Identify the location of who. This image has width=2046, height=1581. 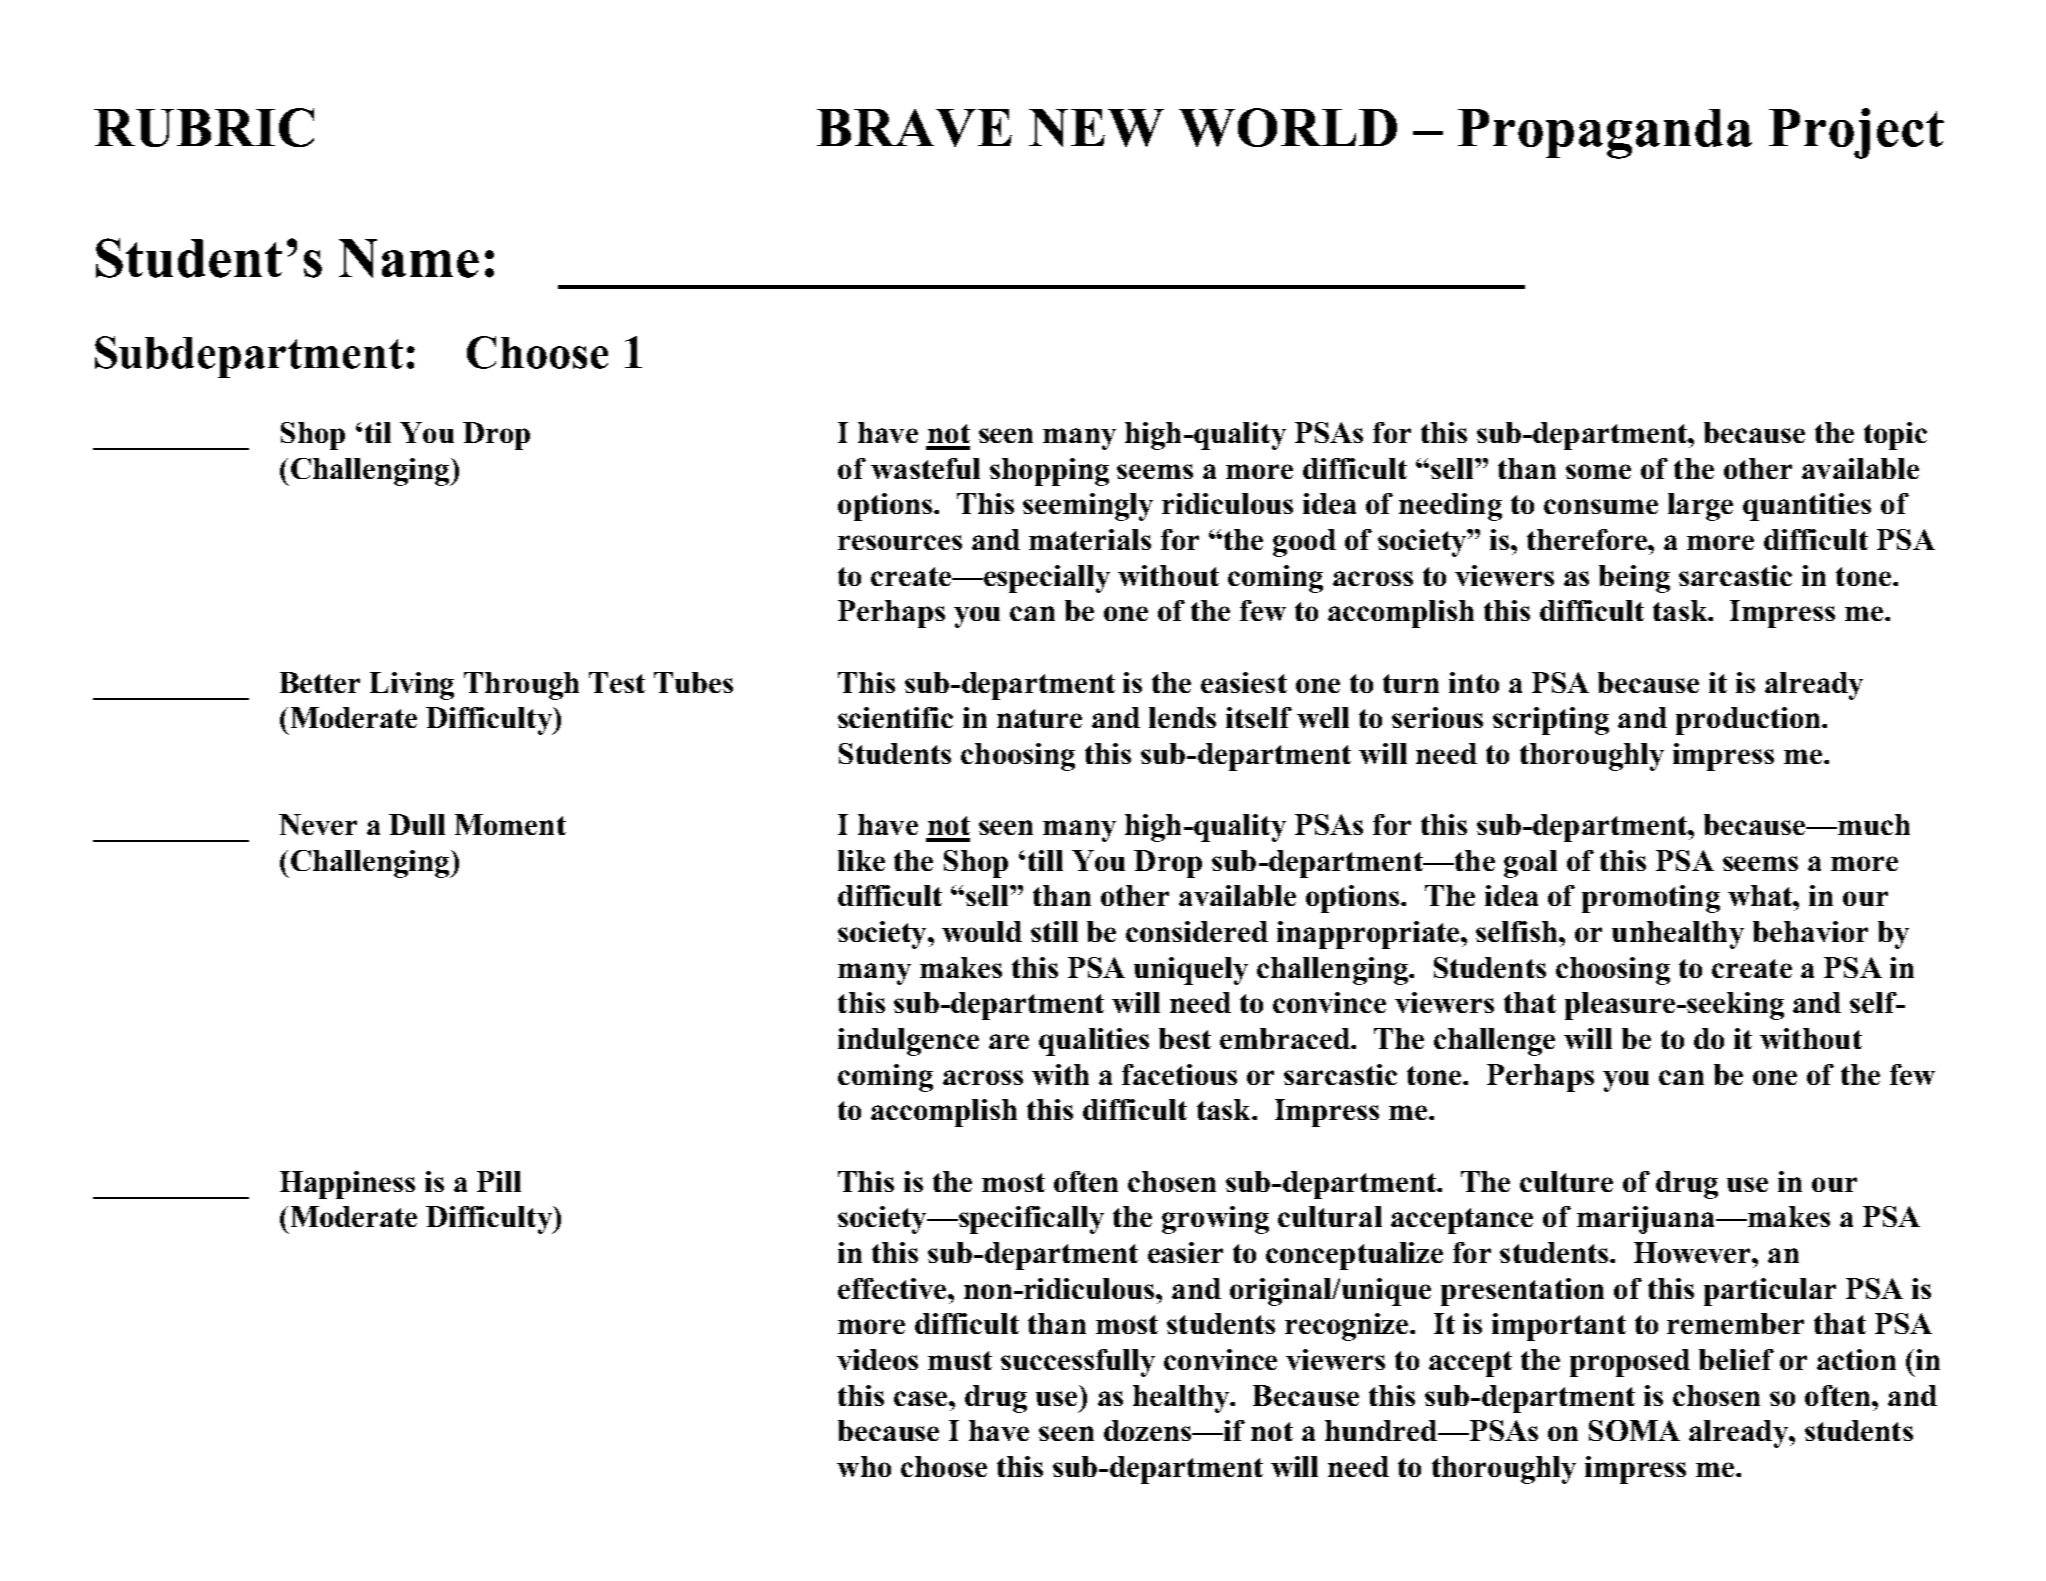
(864, 1466).
